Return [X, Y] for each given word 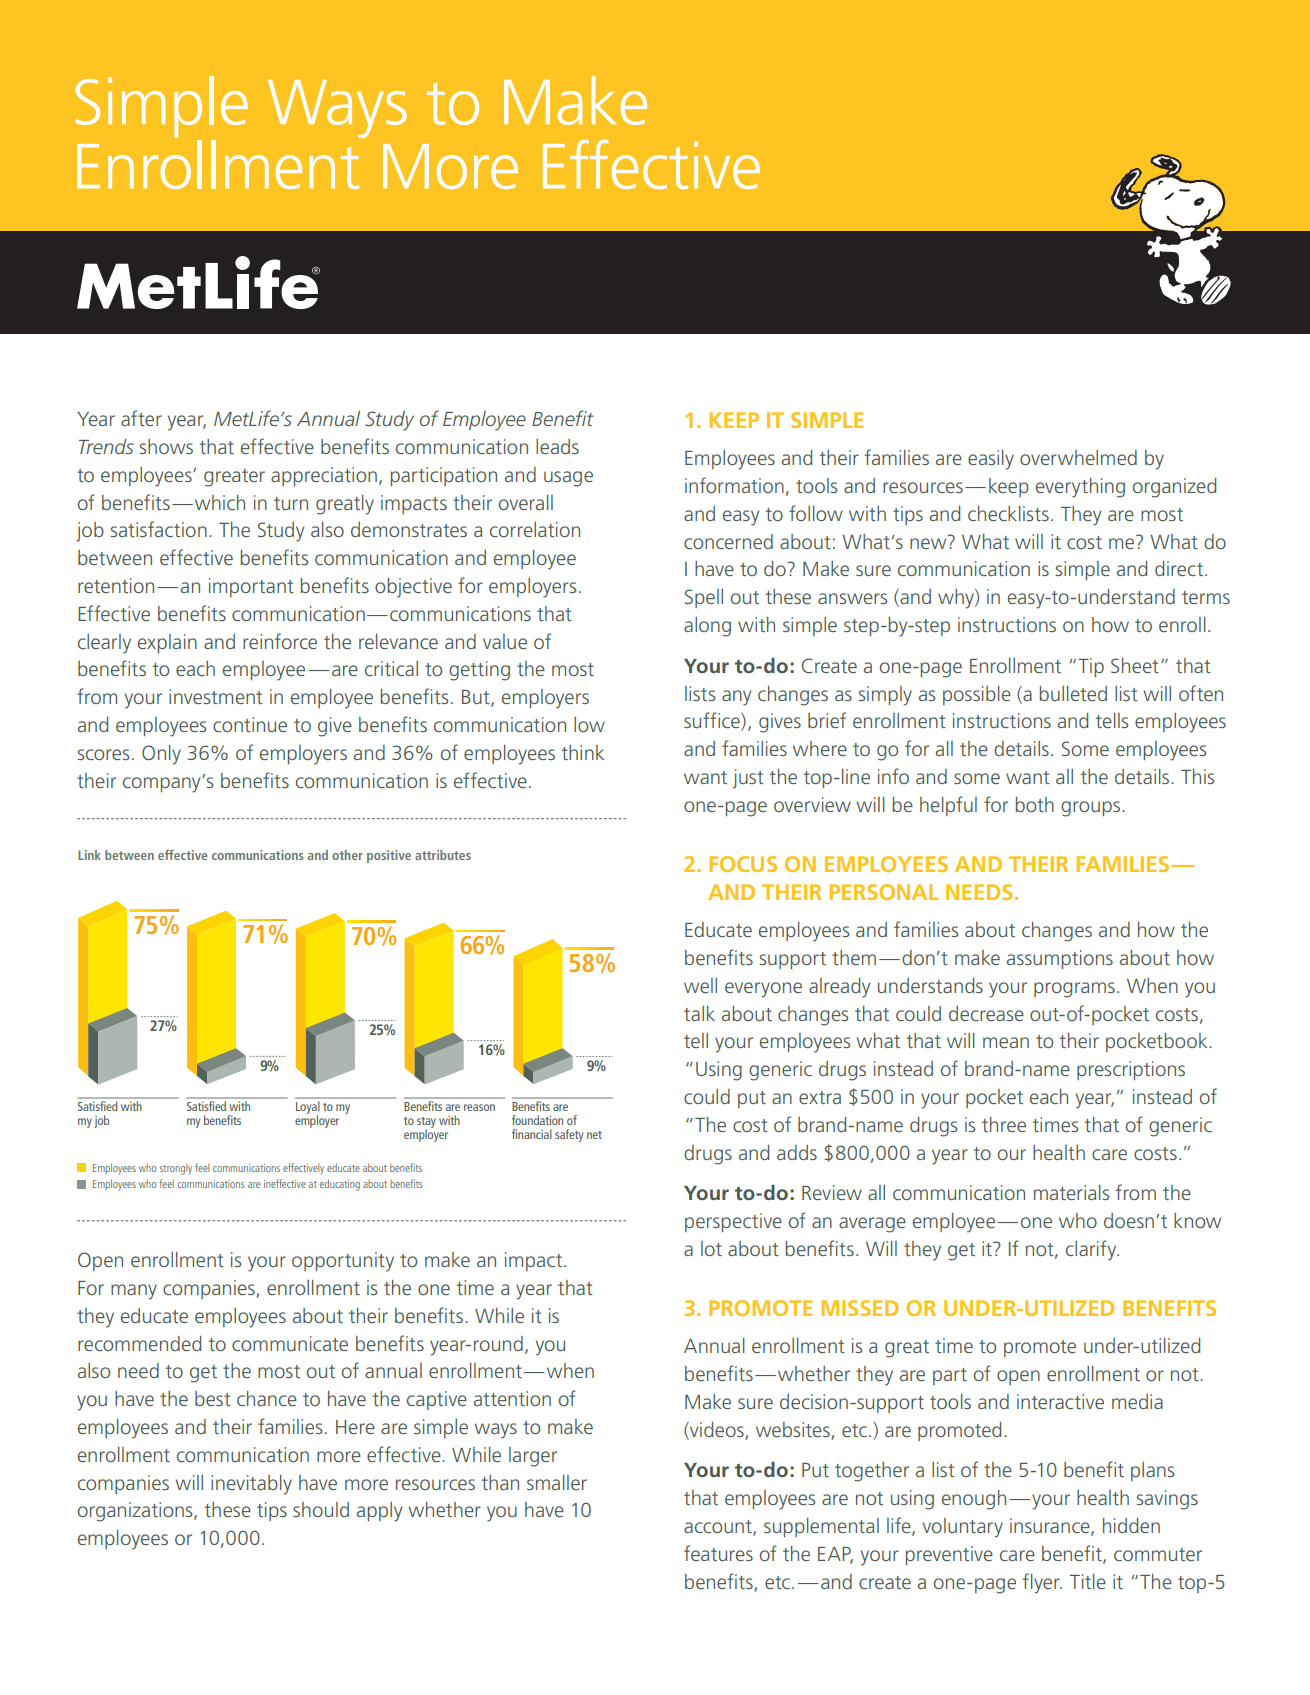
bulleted [1073, 693]
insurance [1051, 1527]
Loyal [307, 1108]
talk [699, 1013]
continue [250, 724]
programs [1074, 990]
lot [711, 1248]
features [718, 1553]
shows [166, 446]
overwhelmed [1078, 457]
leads [557, 446]
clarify [1092, 1250]
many [134, 1292]
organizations [136, 1512]
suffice [713, 721]
